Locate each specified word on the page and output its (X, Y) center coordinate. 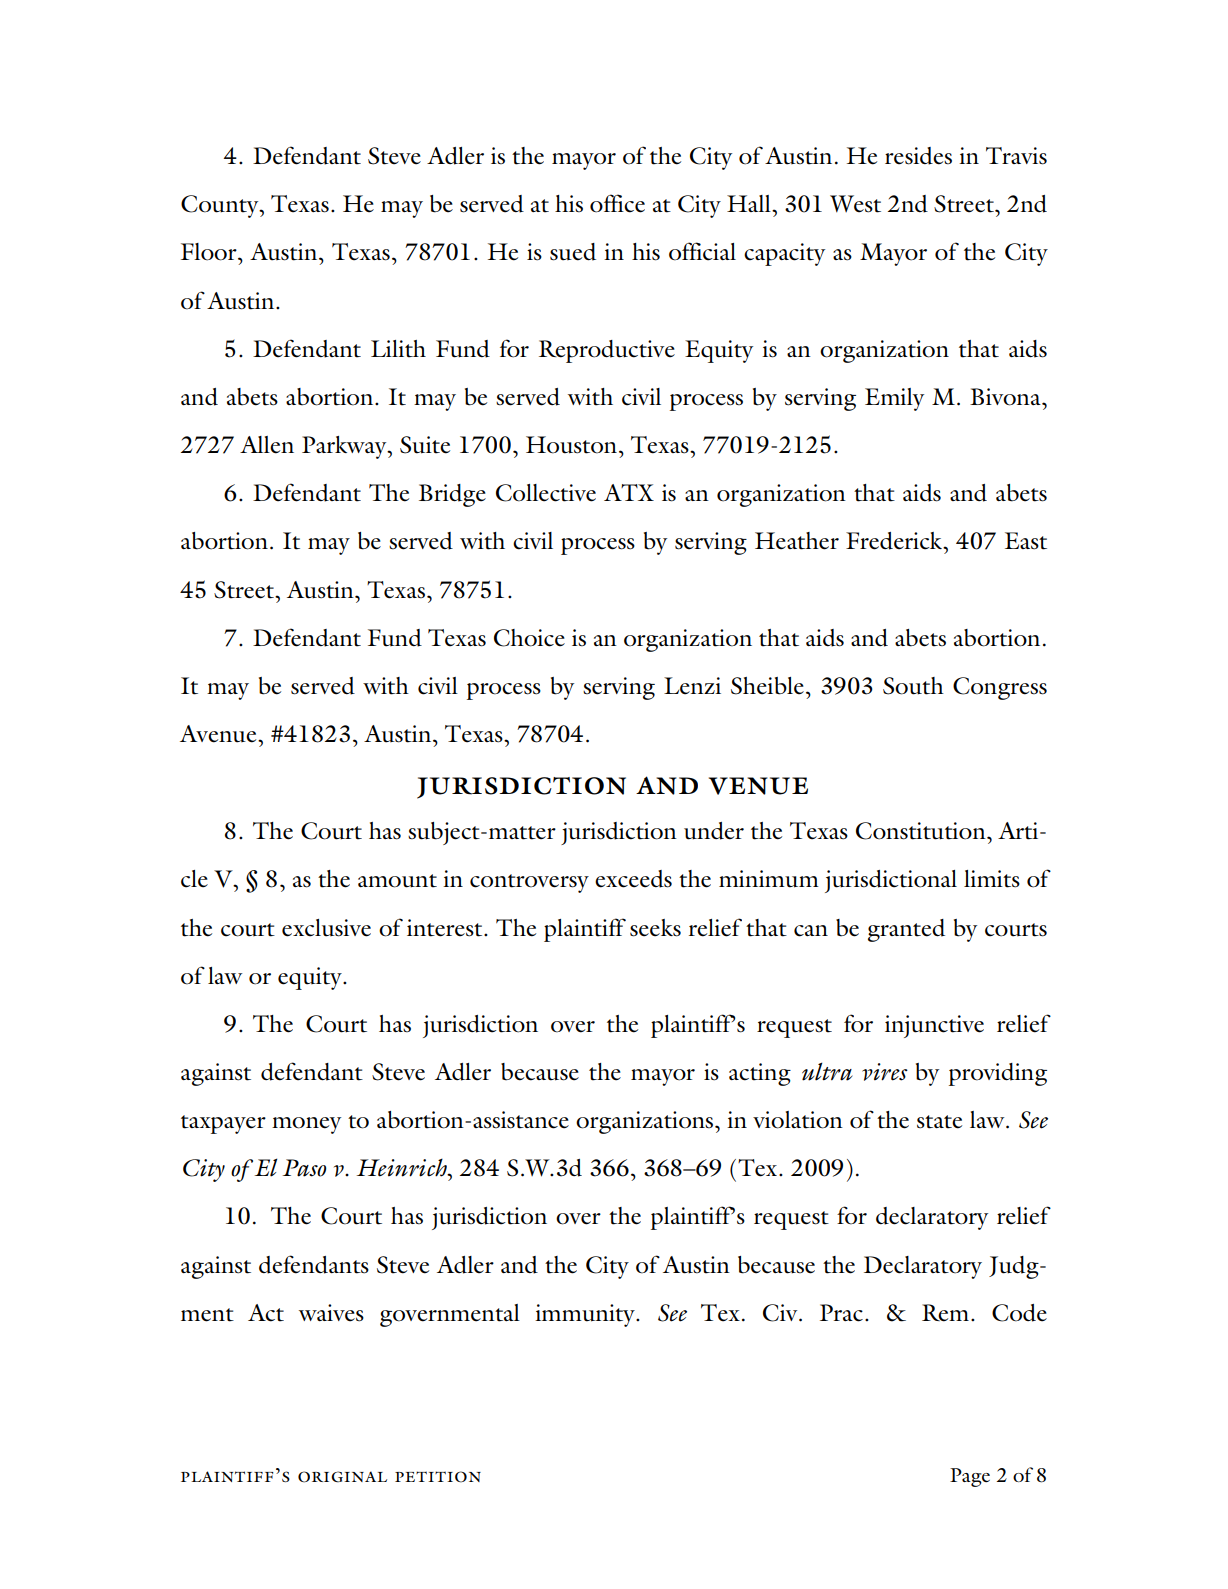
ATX (629, 492)
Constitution (922, 831)
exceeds (633, 879)
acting (760, 1074)
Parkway (345, 447)
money (306, 1125)
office (617, 203)
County (221, 206)
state (939, 1122)
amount (397, 881)
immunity (586, 1315)
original (342, 1477)
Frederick (895, 541)
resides (918, 156)
